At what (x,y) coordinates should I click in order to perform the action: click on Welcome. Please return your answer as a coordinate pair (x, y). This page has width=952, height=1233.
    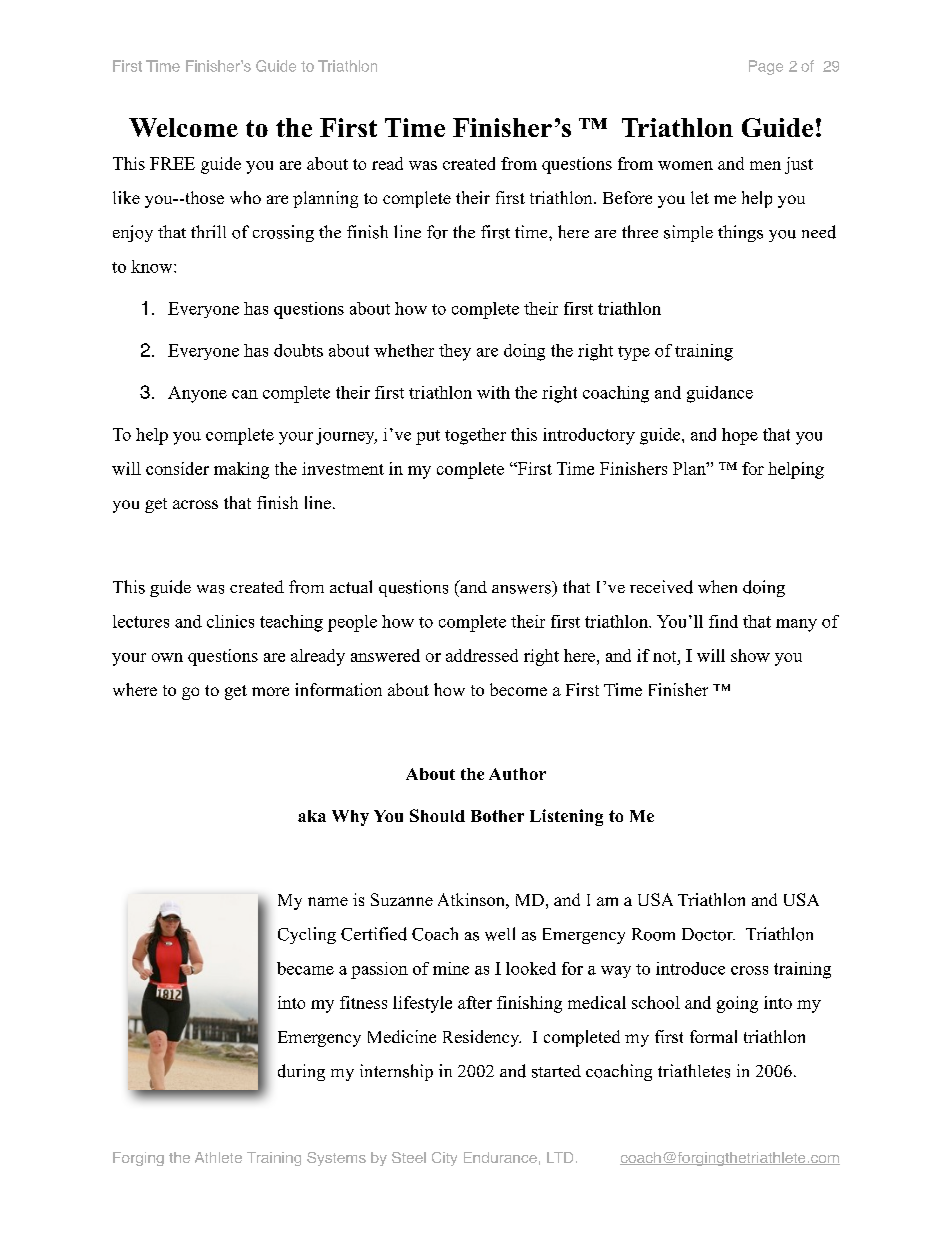
    Looking at the image, I should click on (183, 127).
